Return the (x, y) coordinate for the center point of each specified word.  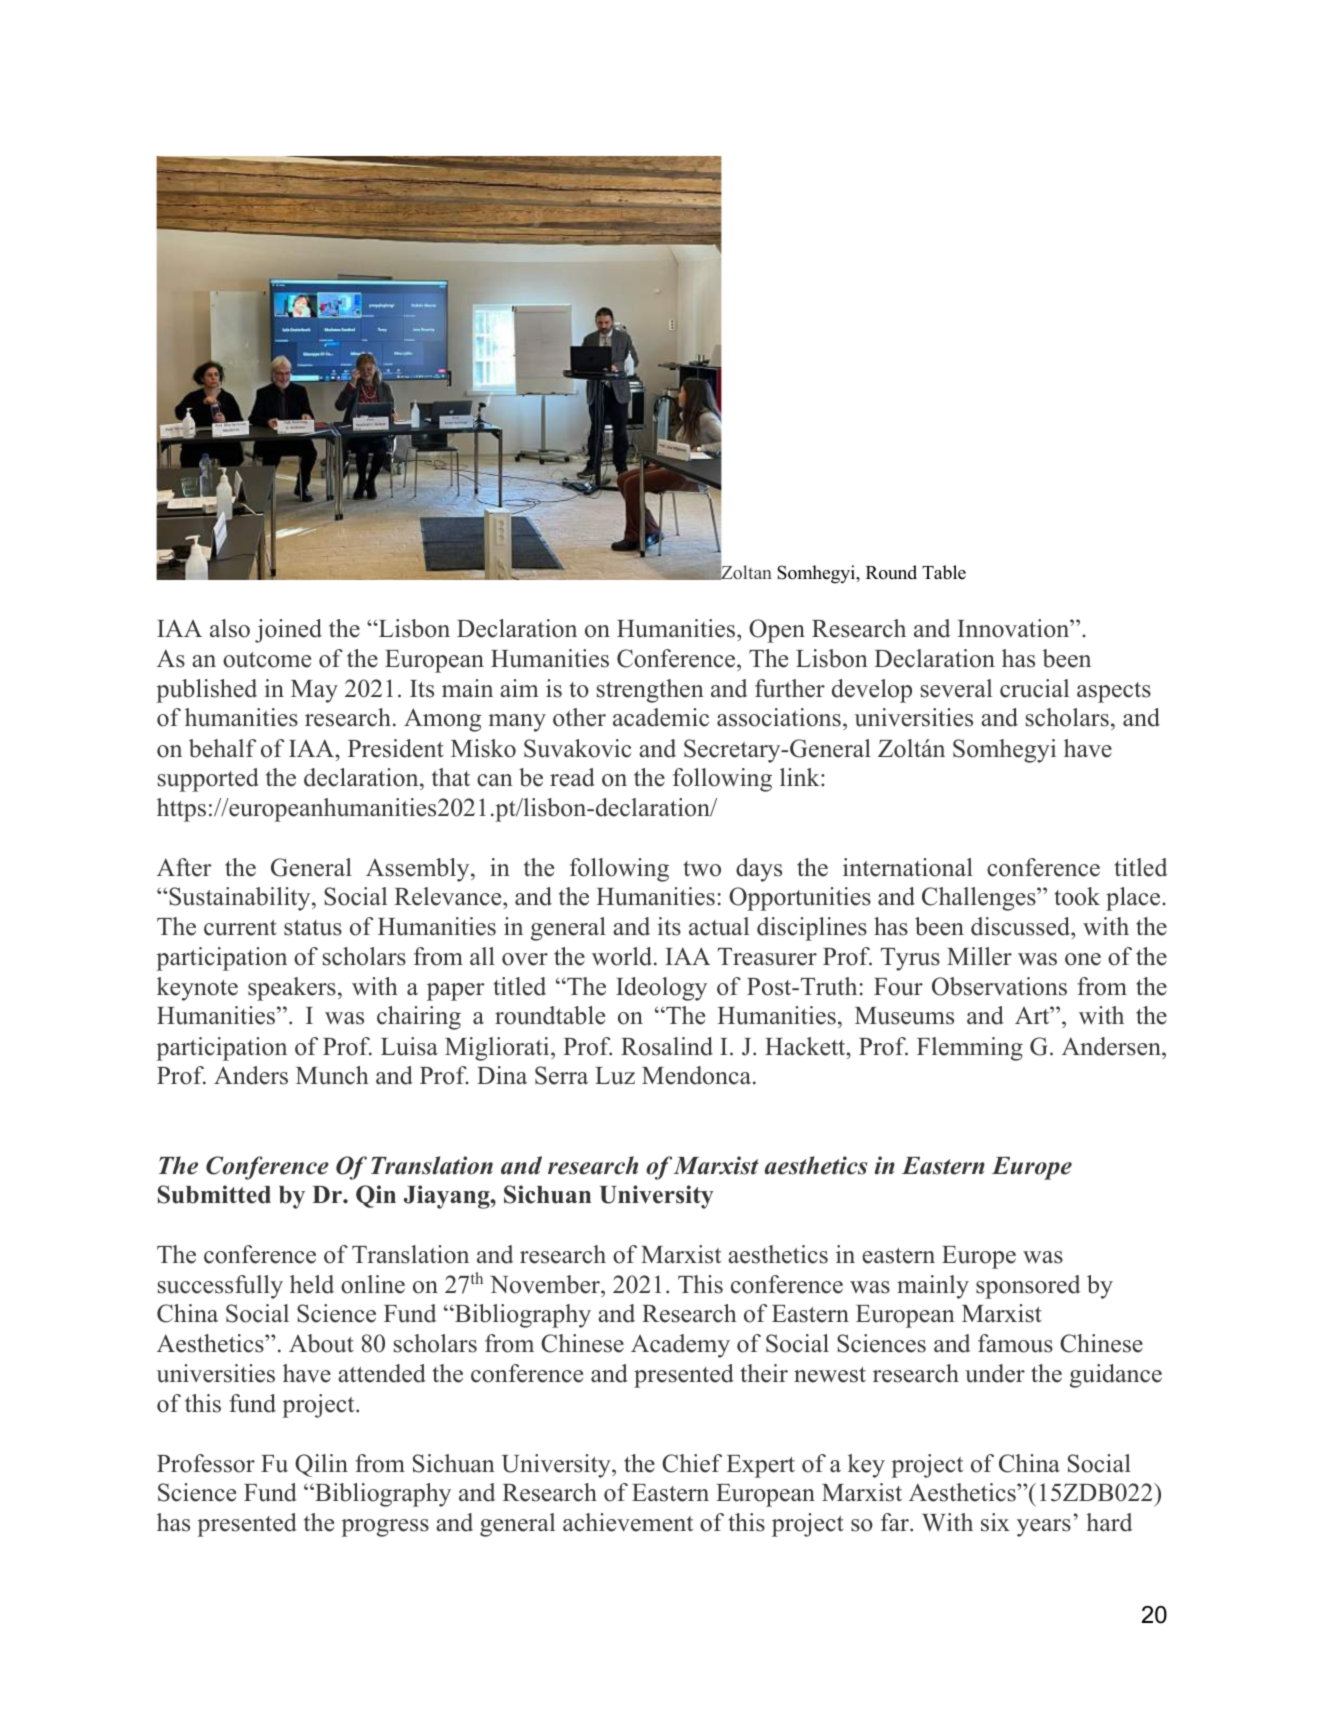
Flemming (970, 1049)
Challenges (980, 899)
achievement (628, 1522)
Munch (332, 1075)
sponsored (1028, 1287)
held (312, 1284)
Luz (615, 1076)
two (702, 869)
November (546, 1284)
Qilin (321, 1465)
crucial (1034, 688)
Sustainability (241, 899)
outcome (267, 660)
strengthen (650, 691)
